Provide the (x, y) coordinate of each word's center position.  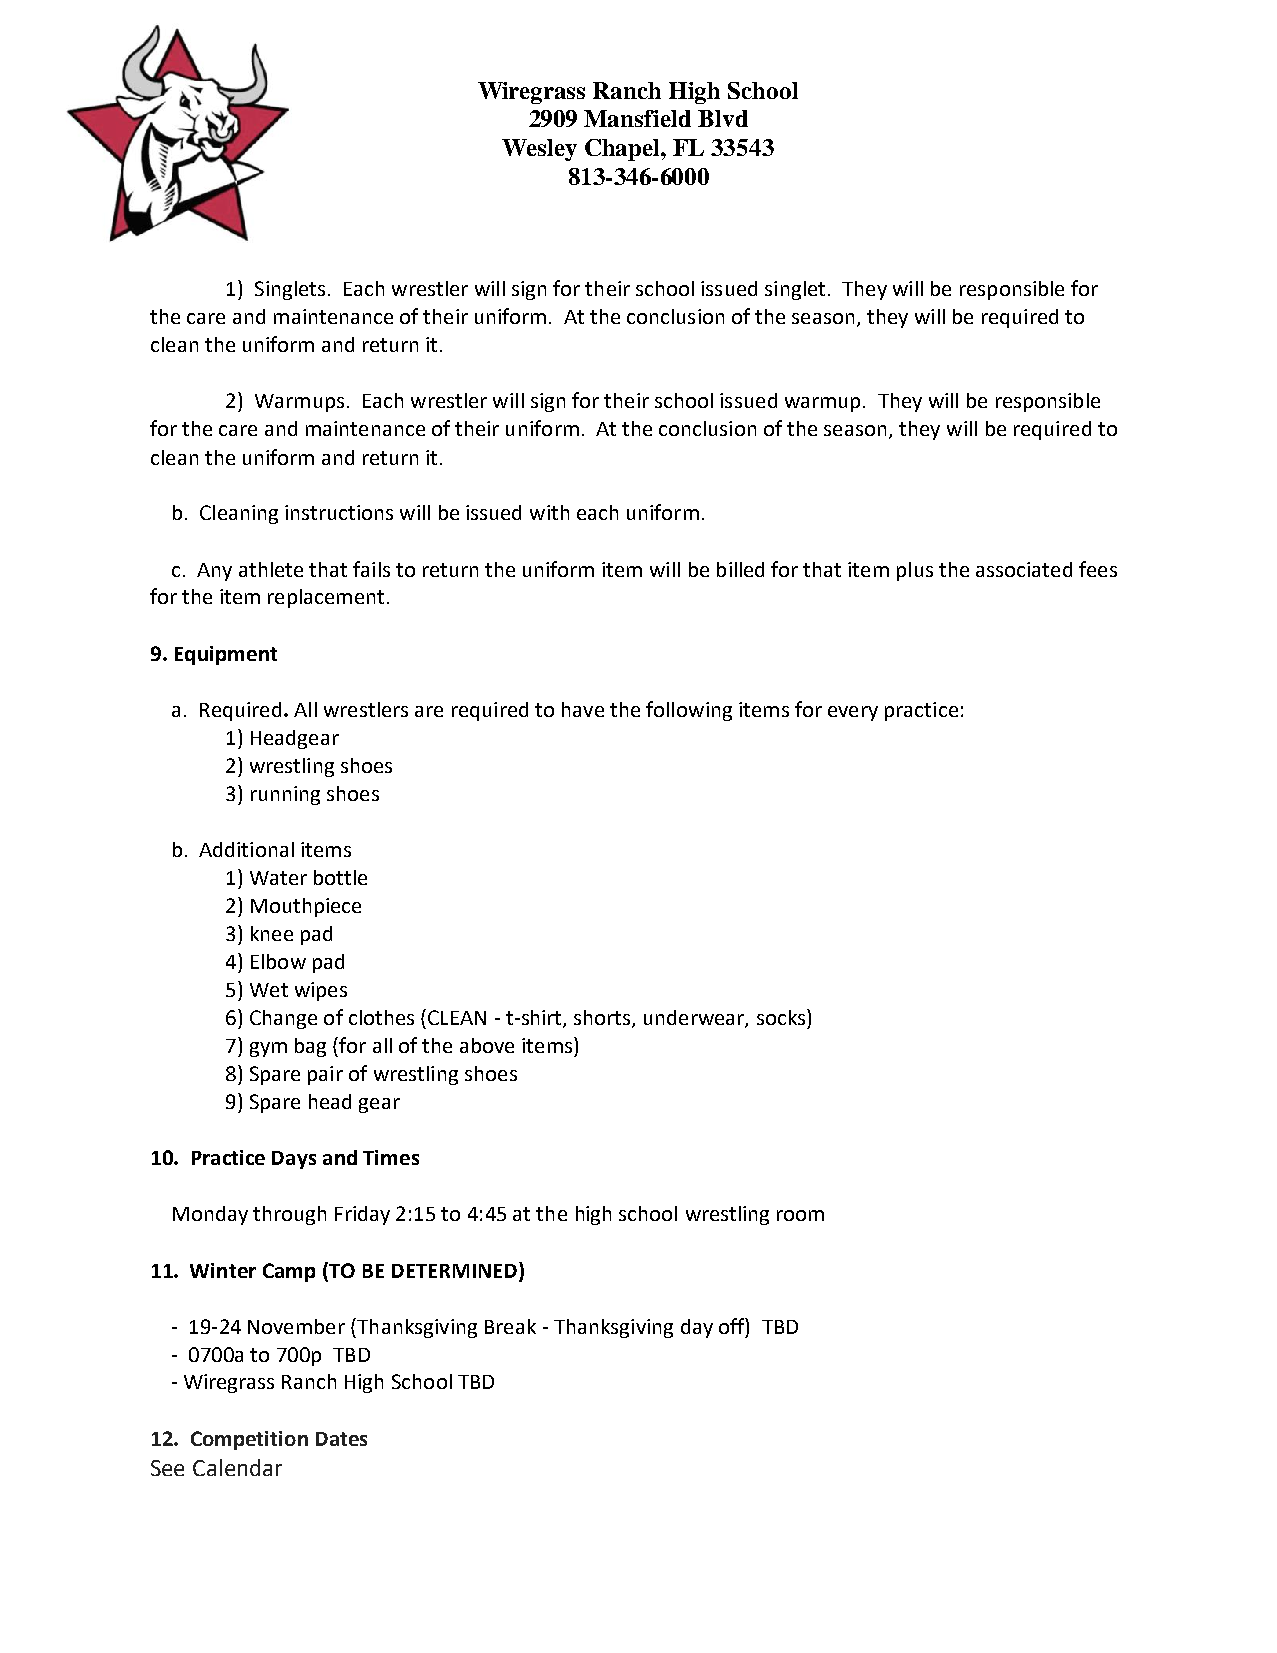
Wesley (539, 150)
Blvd (723, 118)
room (800, 1215)
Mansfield (637, 118)
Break (510, 1326)
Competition (249, 1440)
